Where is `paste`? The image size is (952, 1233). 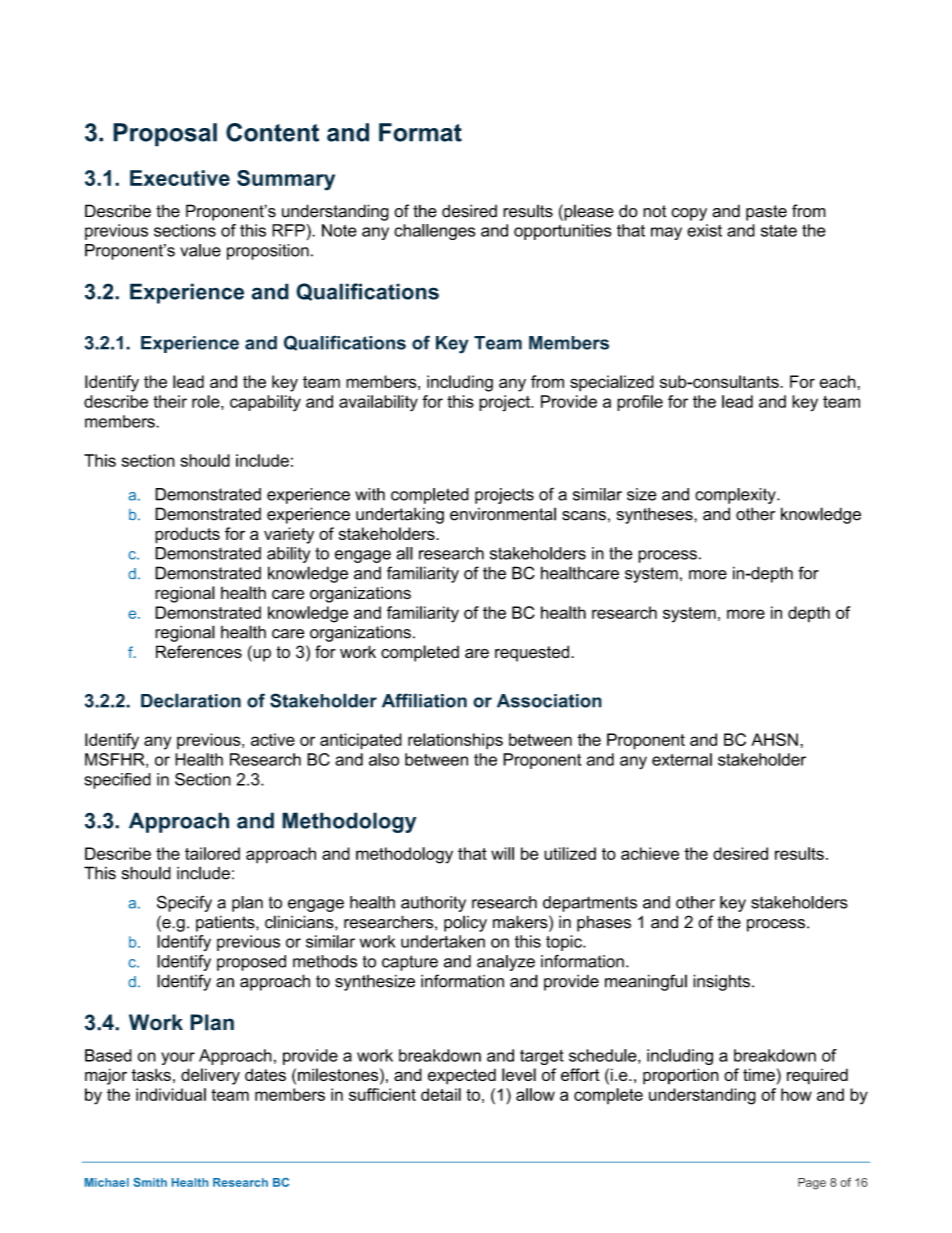
paste is located at coordinates (766, 213).
